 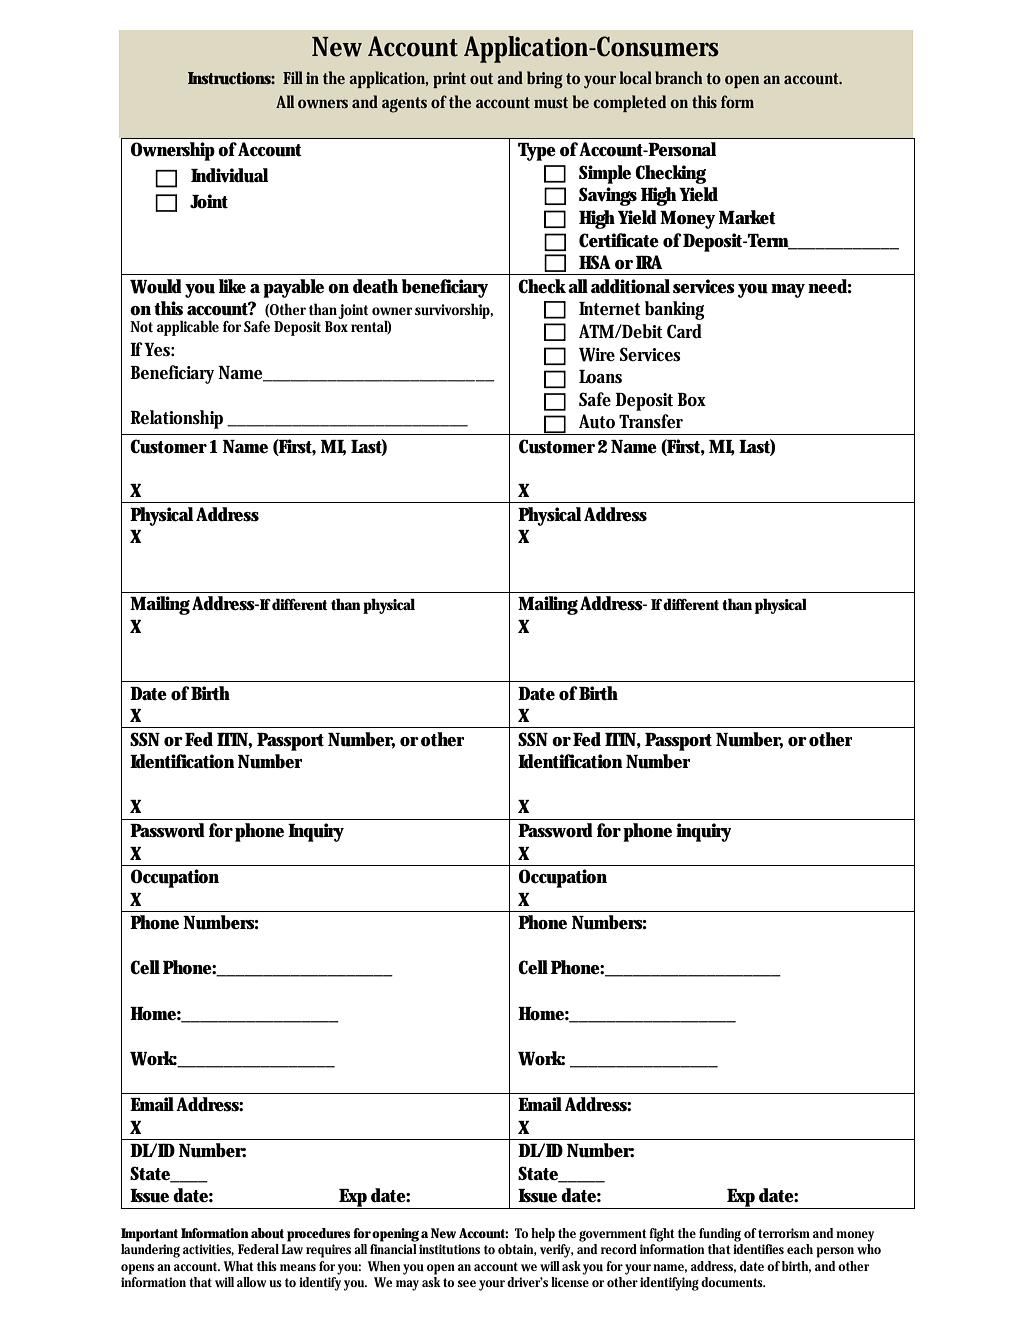 I want to click on Relationship, so click(x=179, y=419).
